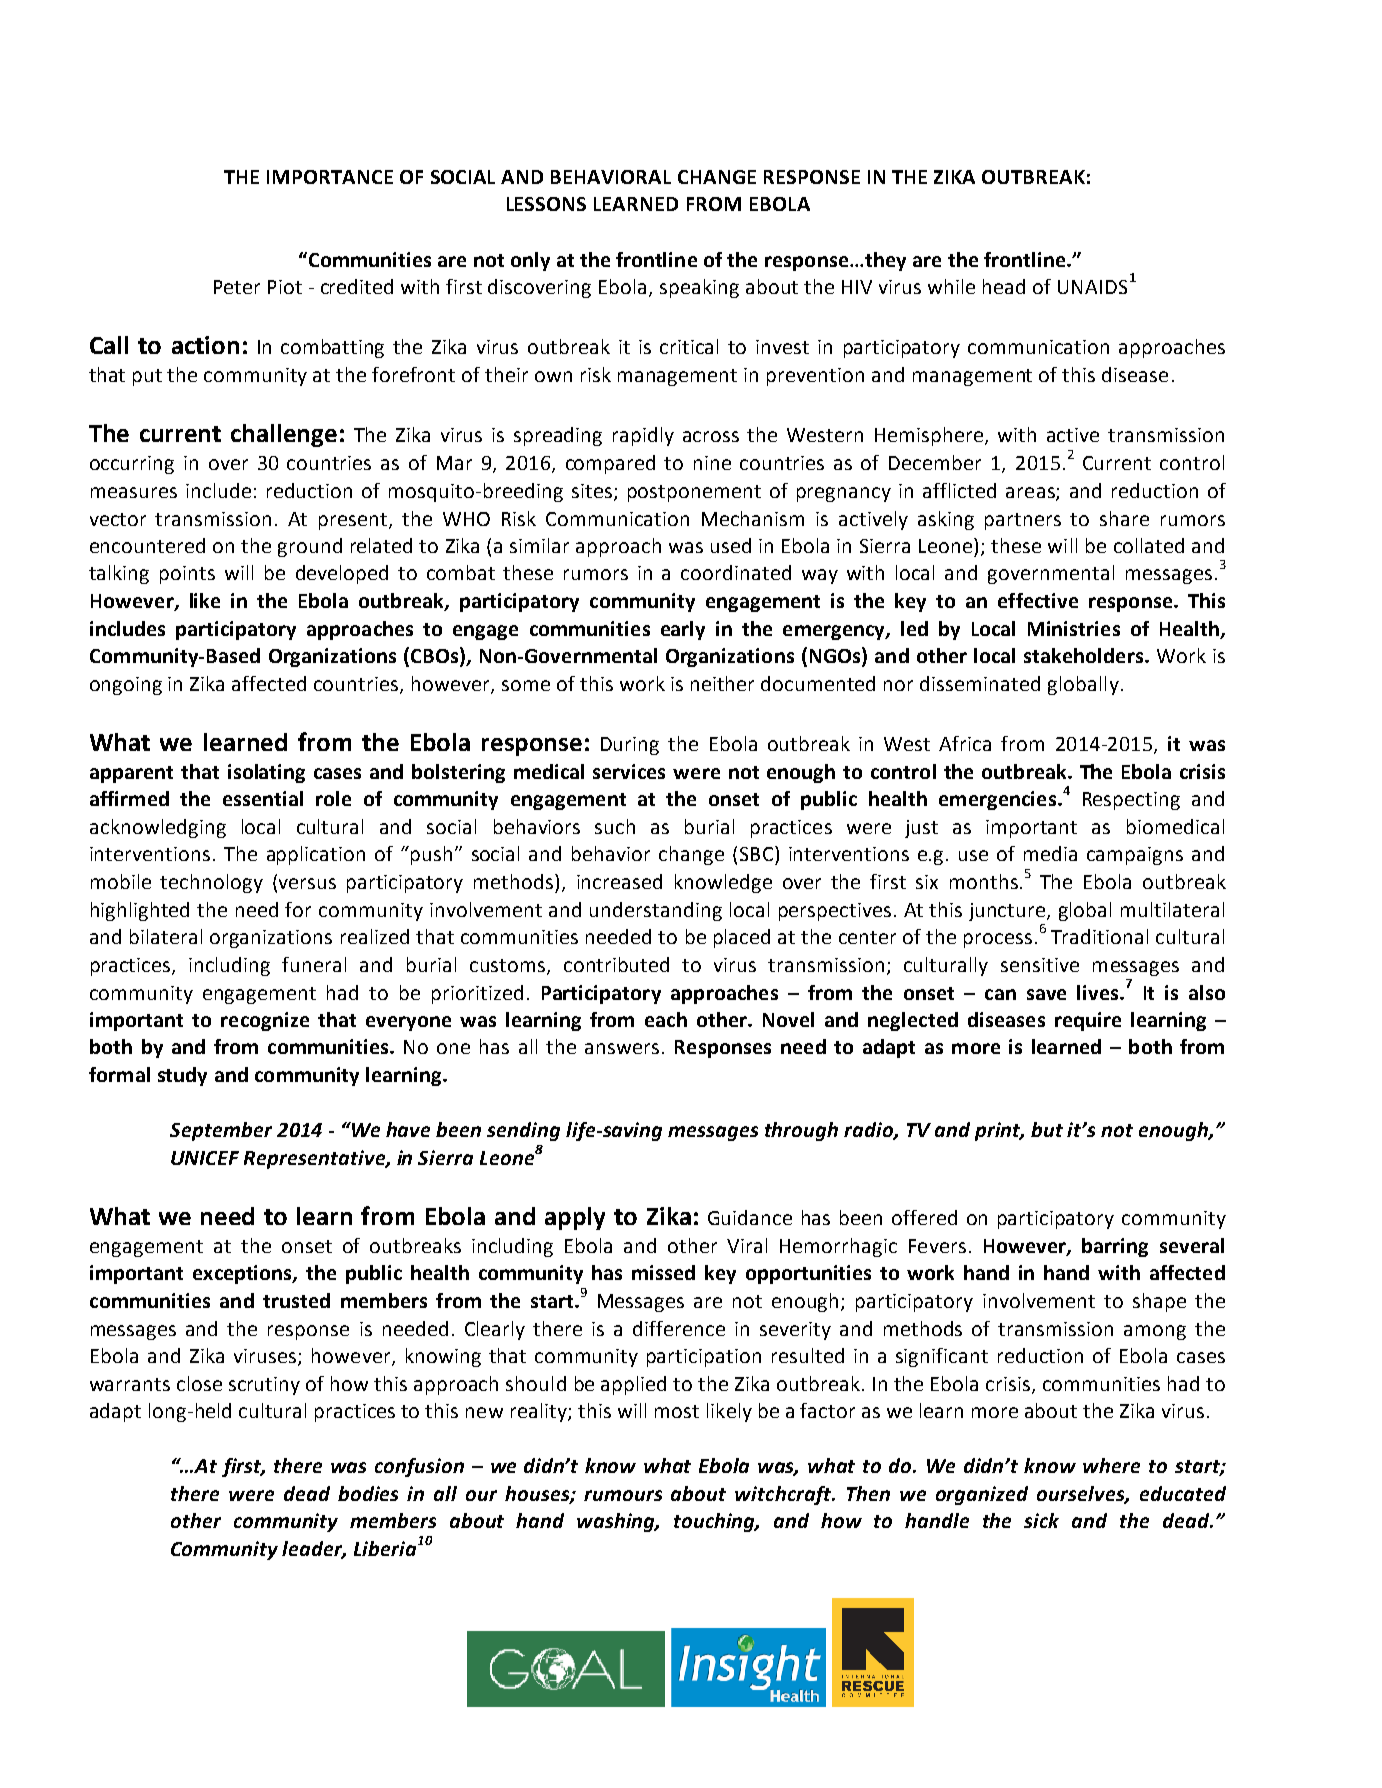 Image resolution: width=1382 pixels, height=1788 pixels. I want to click on head, so click(1004, 286).
